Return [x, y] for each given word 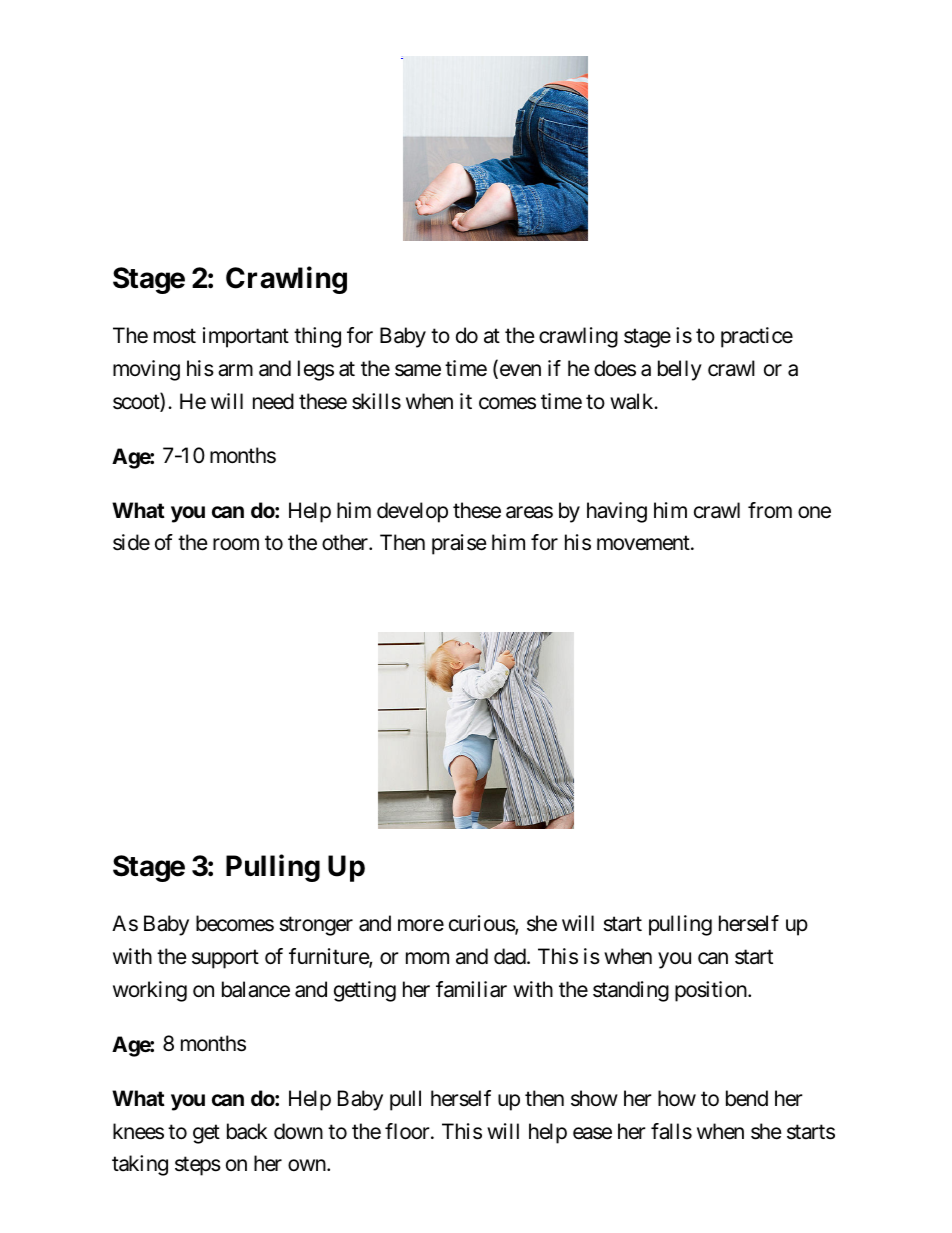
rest [402, 58]
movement [643, 543]
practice [757, 337]
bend [747, 1098]
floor [407, 1131]
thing [317, 337]
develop [412, 512]
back [247, 1131]
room [236, 544]
